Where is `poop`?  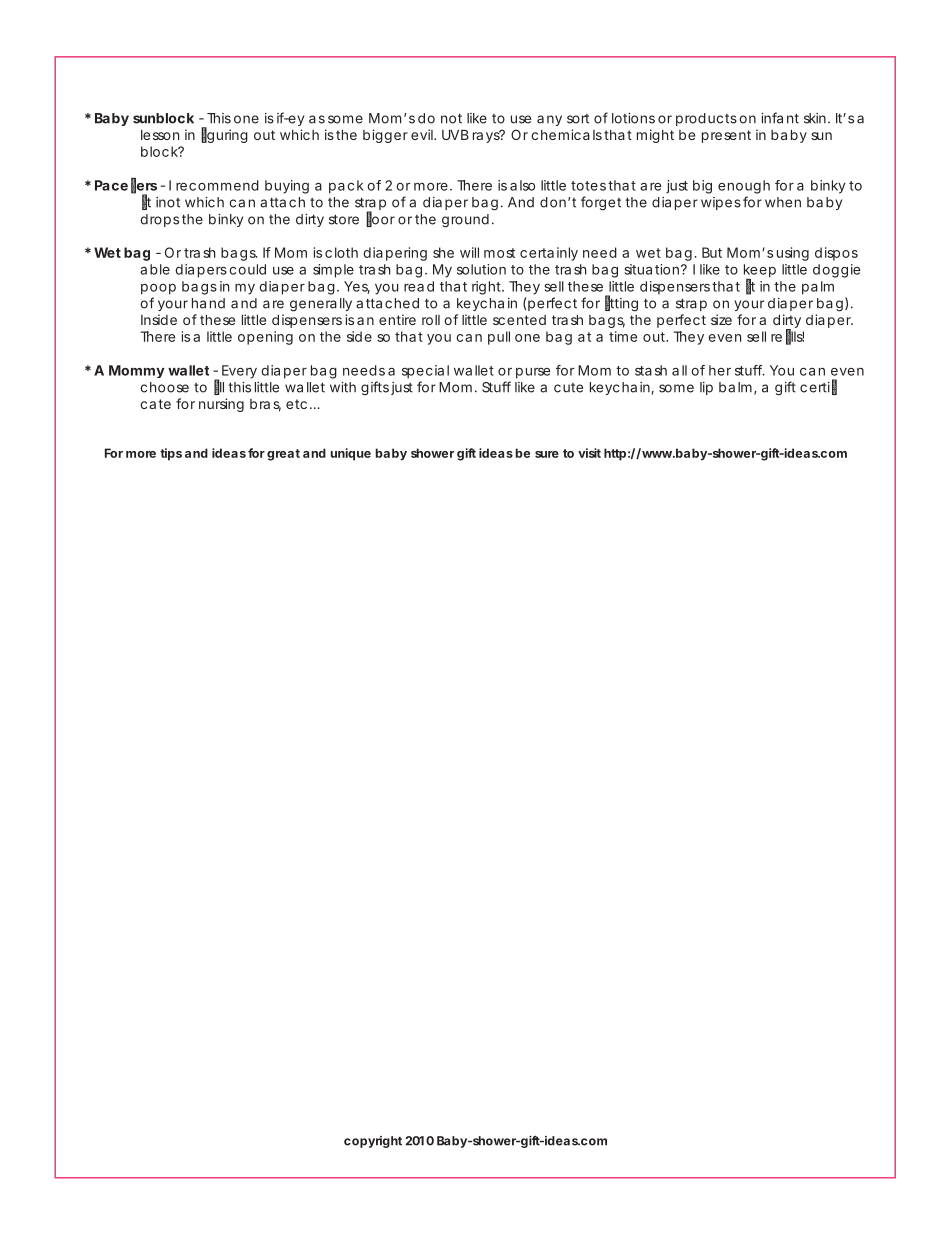
poop is located at coordinates (158, 289).
